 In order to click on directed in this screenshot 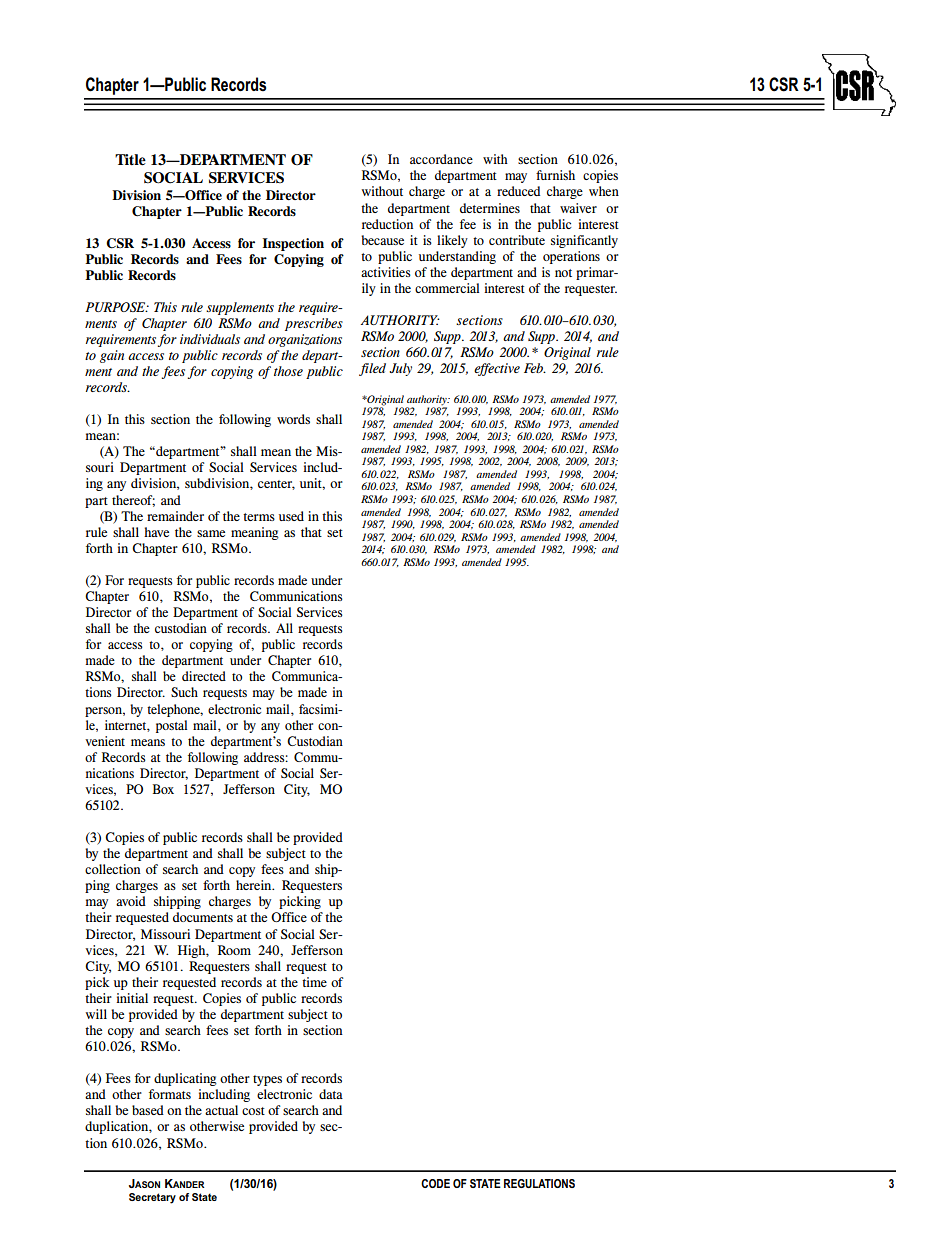, I will do `click(204, 676)`.
